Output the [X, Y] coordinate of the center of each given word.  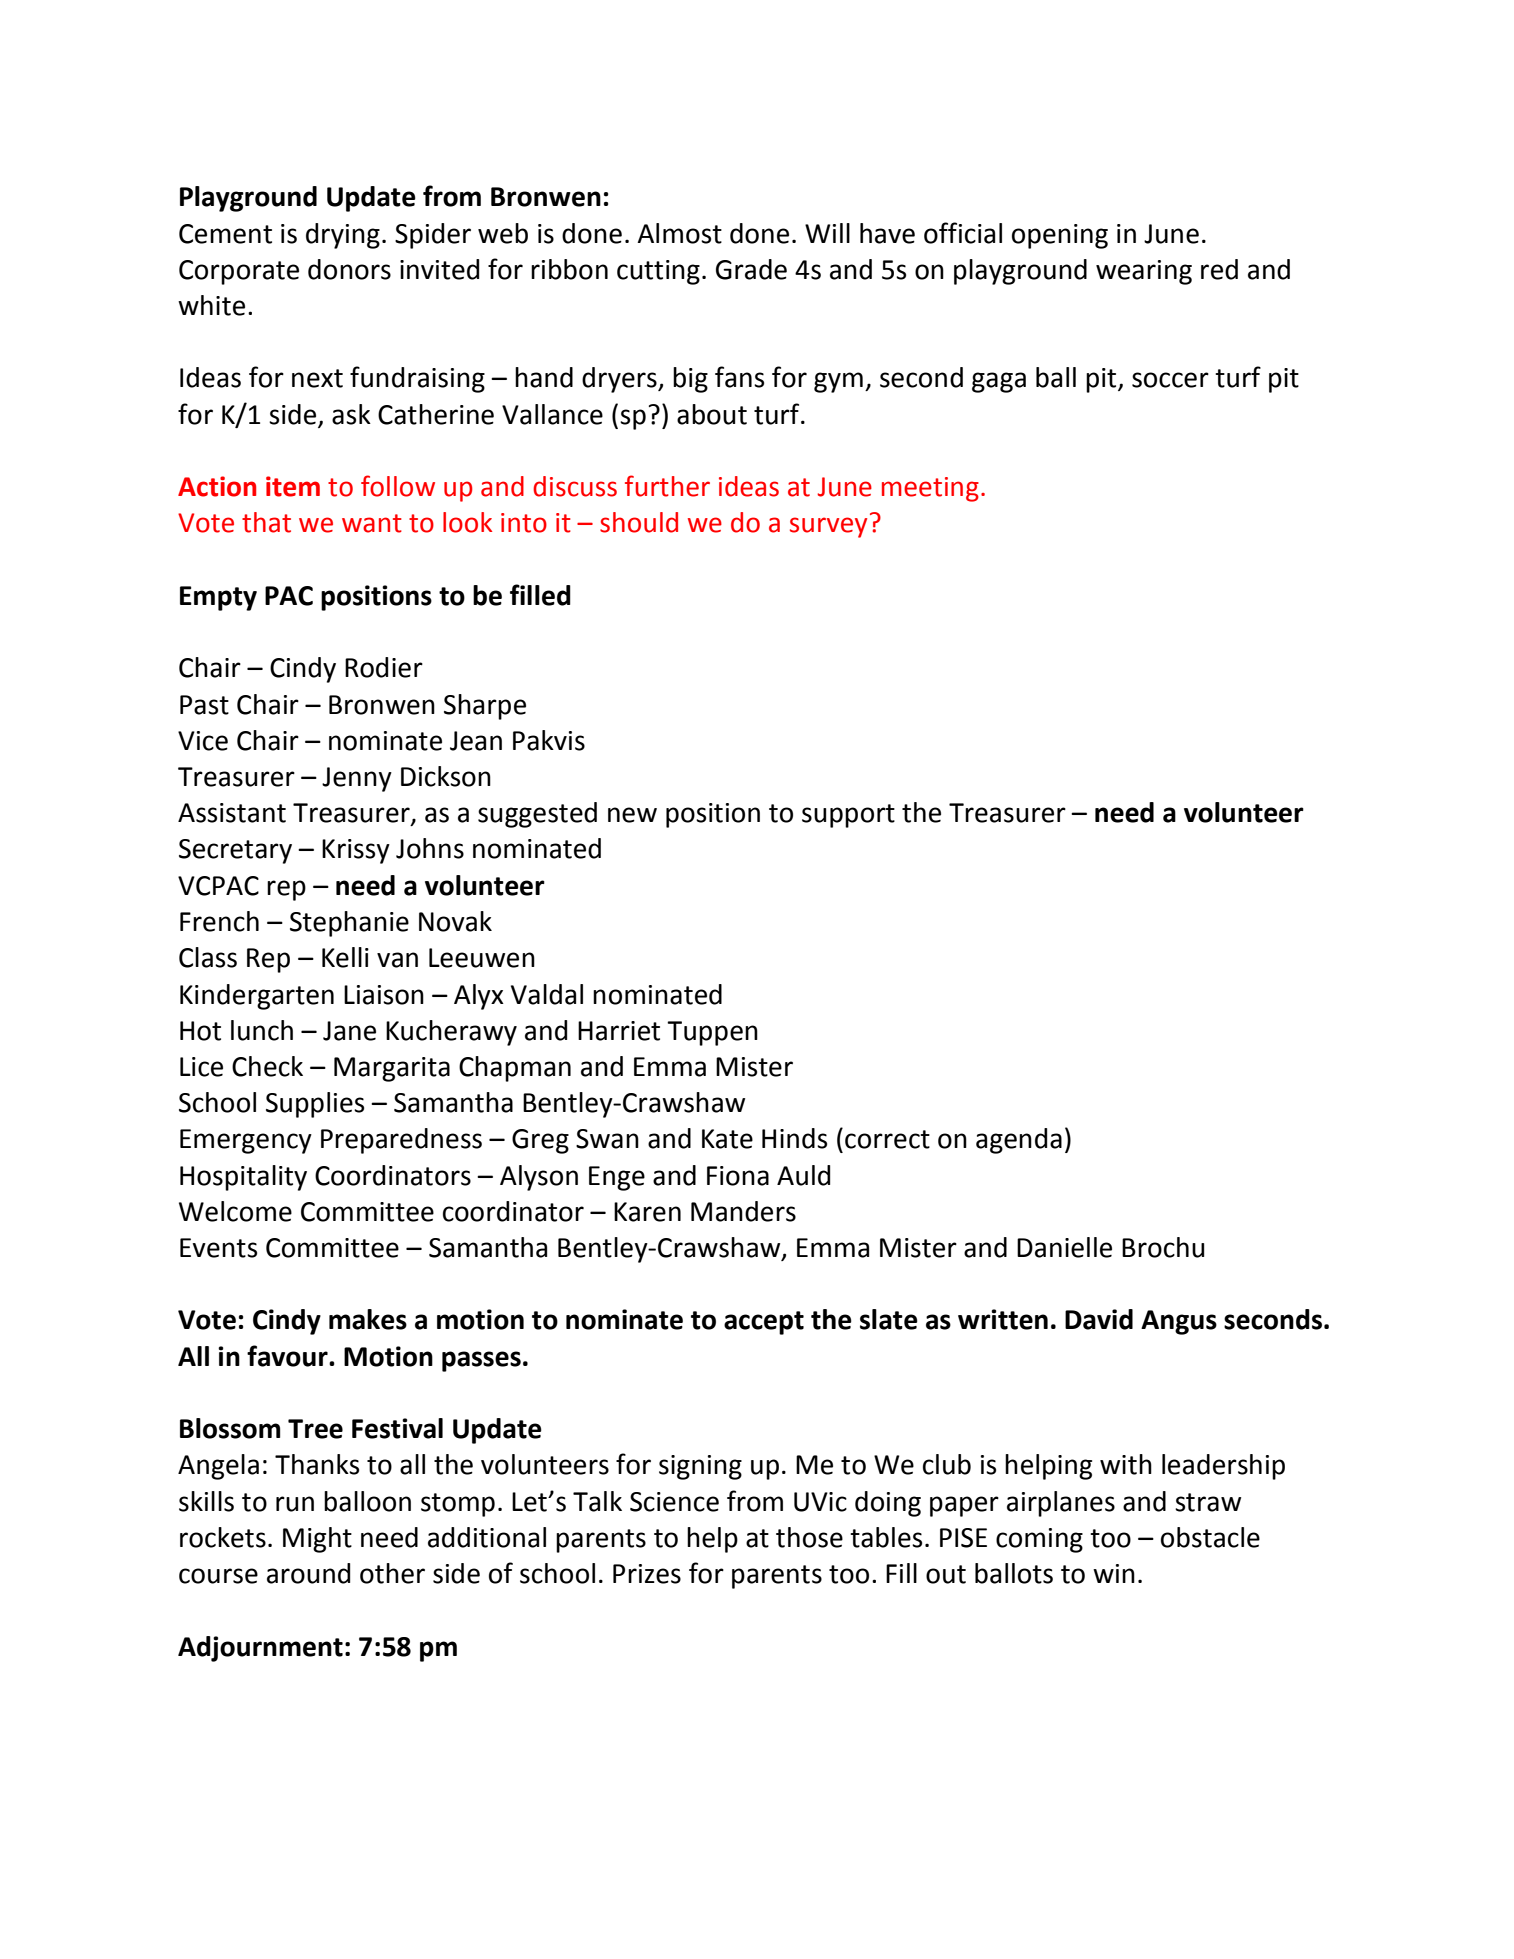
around [308, 1573]
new [632, 815]
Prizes [647, 1574]
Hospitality [243, 1178]
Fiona [738, 1176]
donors [349, 269]
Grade [751, 269]
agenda [1019, 1141]
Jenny [357, 779]
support [848, 816]
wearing [1144, 272]
